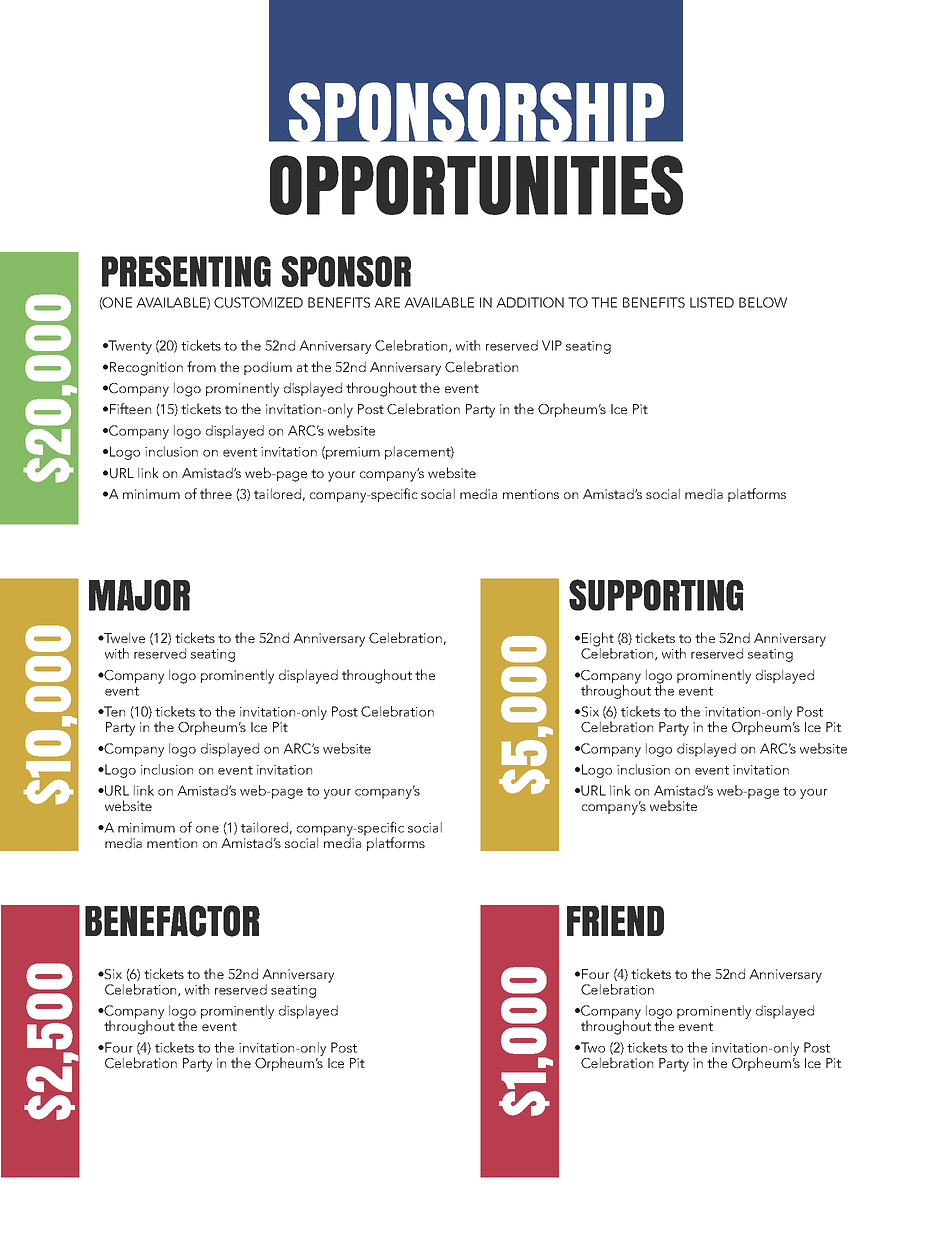  Describe the element at coordinates (656, 595) in the screenshot. I see `SUPPORTING` at that location.
